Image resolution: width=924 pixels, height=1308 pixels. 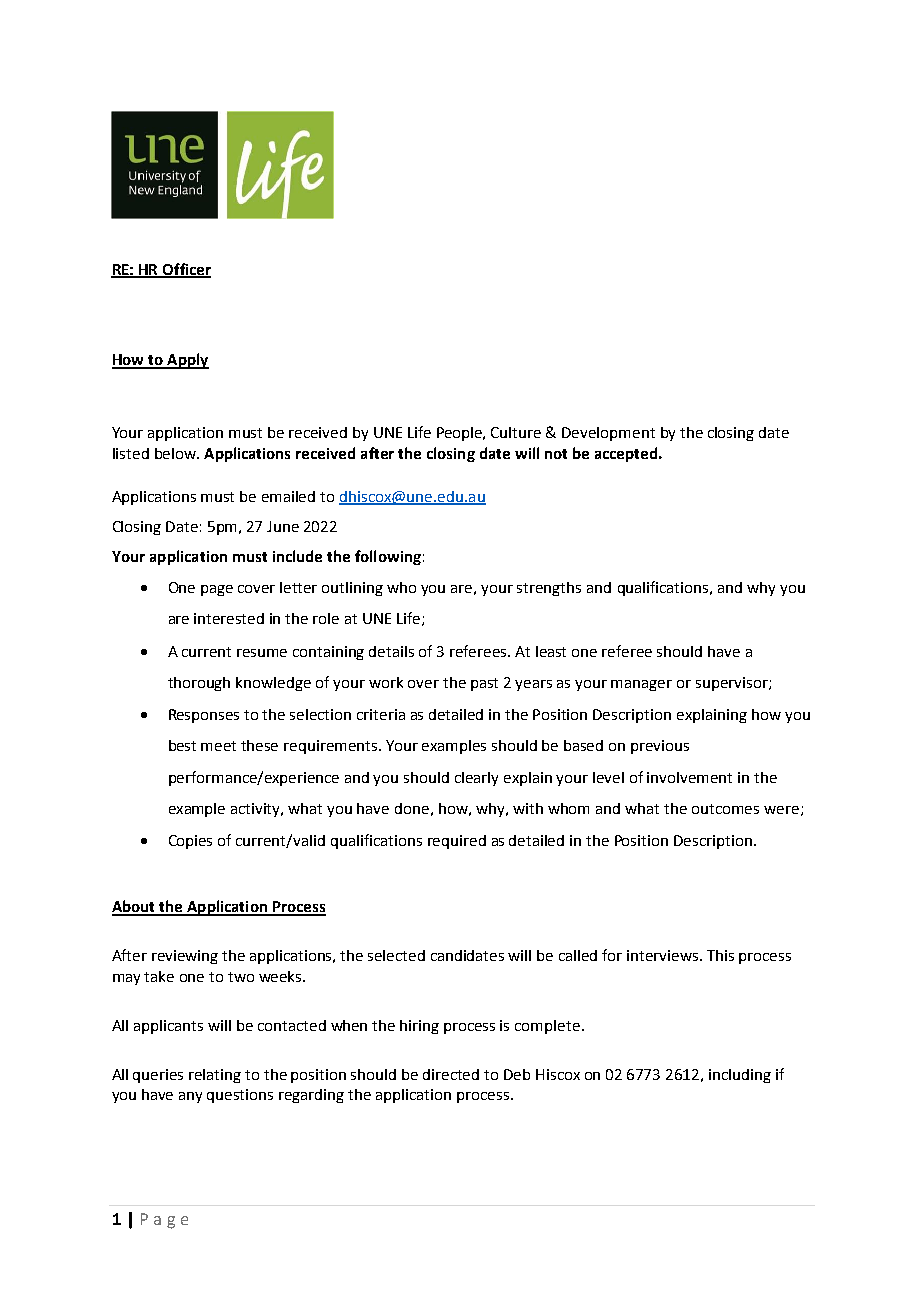 I want to click on Copies, so click(x=190, y=842).
